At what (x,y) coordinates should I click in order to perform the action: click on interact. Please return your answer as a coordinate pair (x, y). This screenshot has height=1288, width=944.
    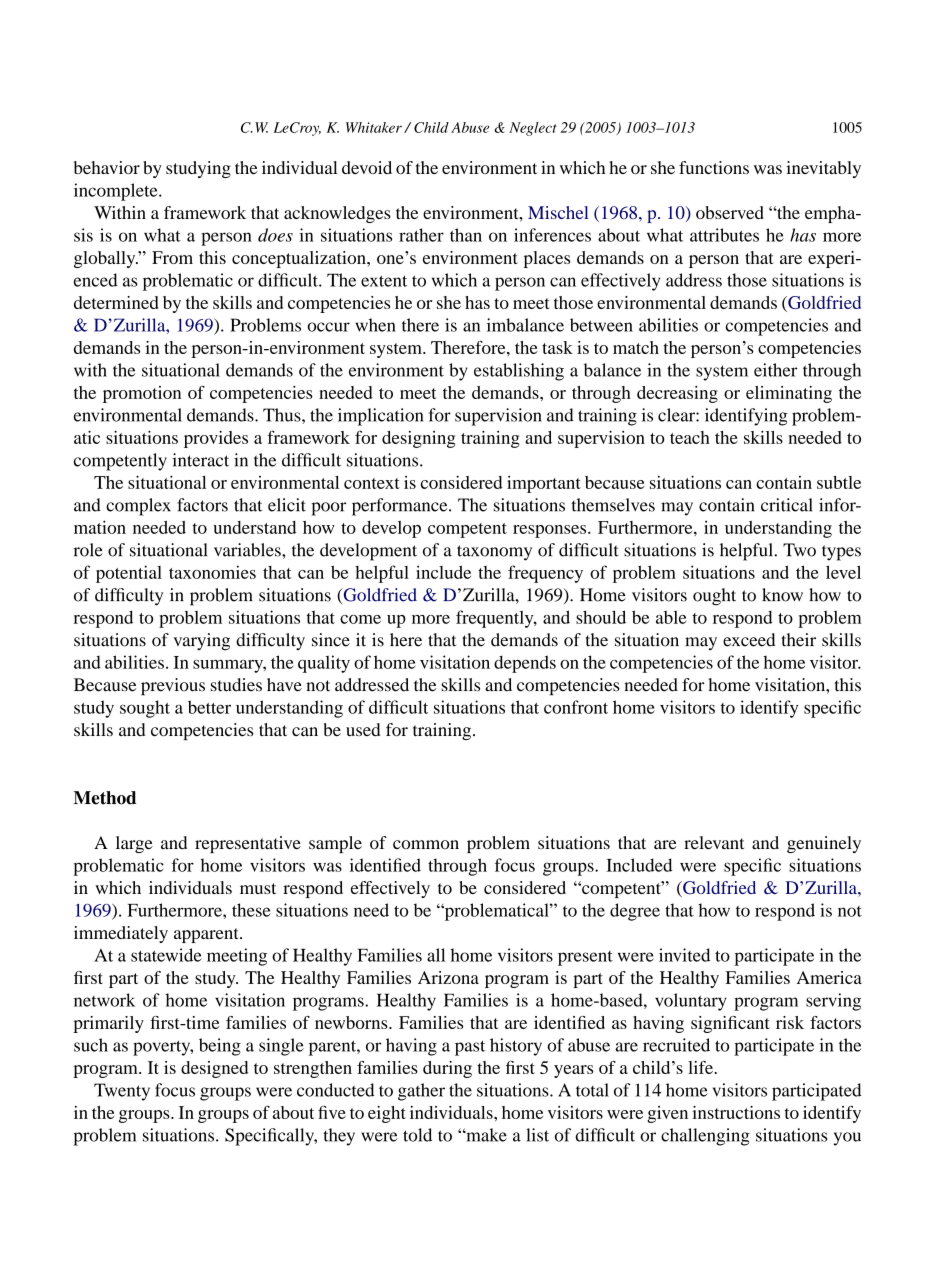
    Looking at the image, I should click on (200, 460).
